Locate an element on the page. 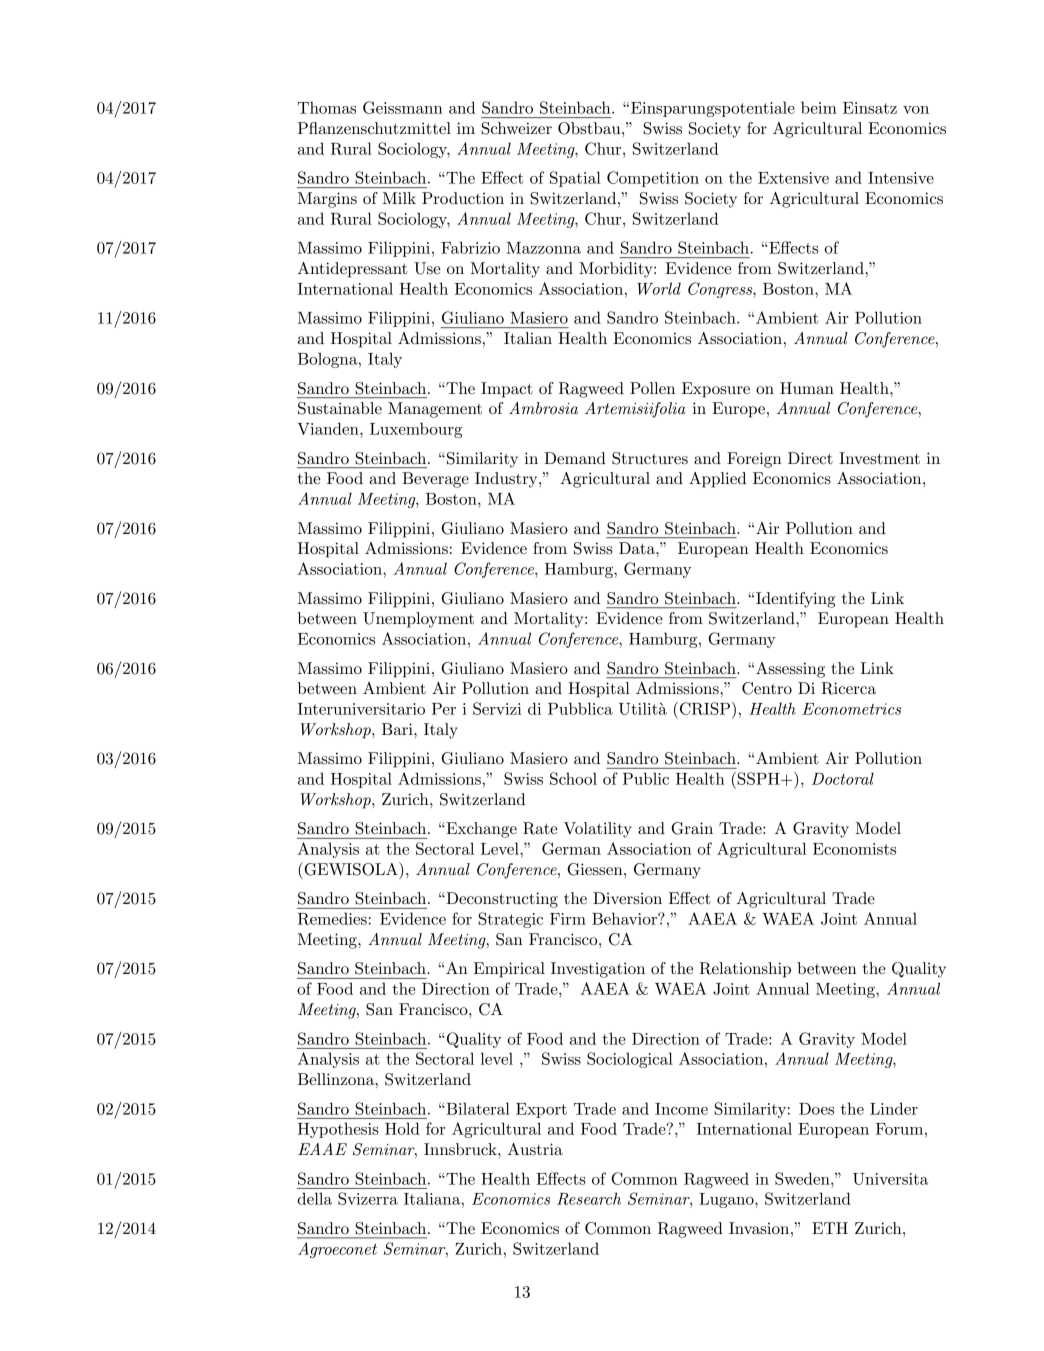 The image size is (1044, 1351). Pubblica is located at coordinates (580, 708).
